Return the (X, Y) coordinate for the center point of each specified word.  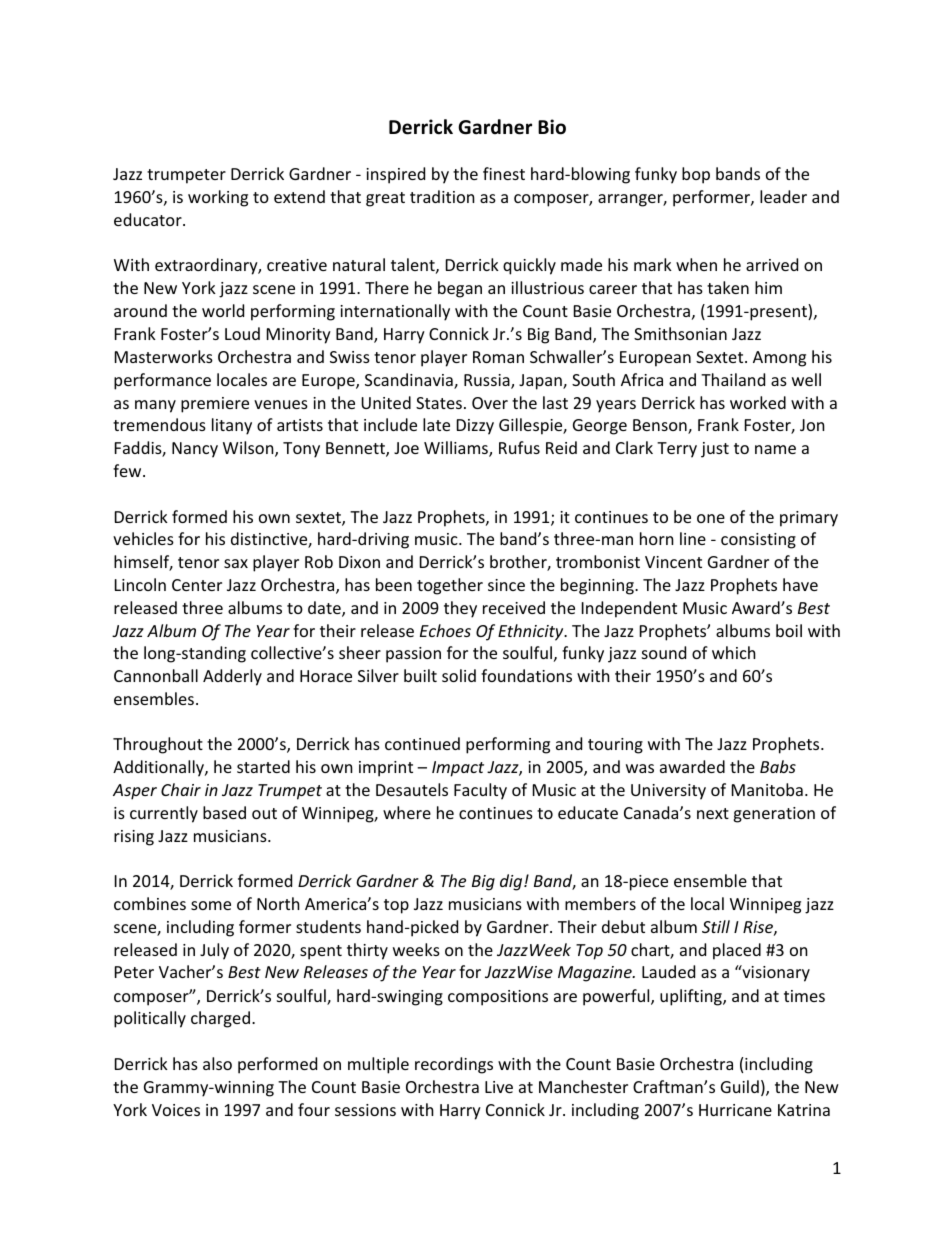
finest (504, 173)
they (460, 609)
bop (696, 175)
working (218, 198)
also (217, 1063)
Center (197, 585)
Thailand (733, 379)
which (734, 652)
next (713, 813)
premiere (215, 405)
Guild (740, 1086)
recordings (454, 1065)
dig (512, 882)
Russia (488, 381)
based (224, 812)
